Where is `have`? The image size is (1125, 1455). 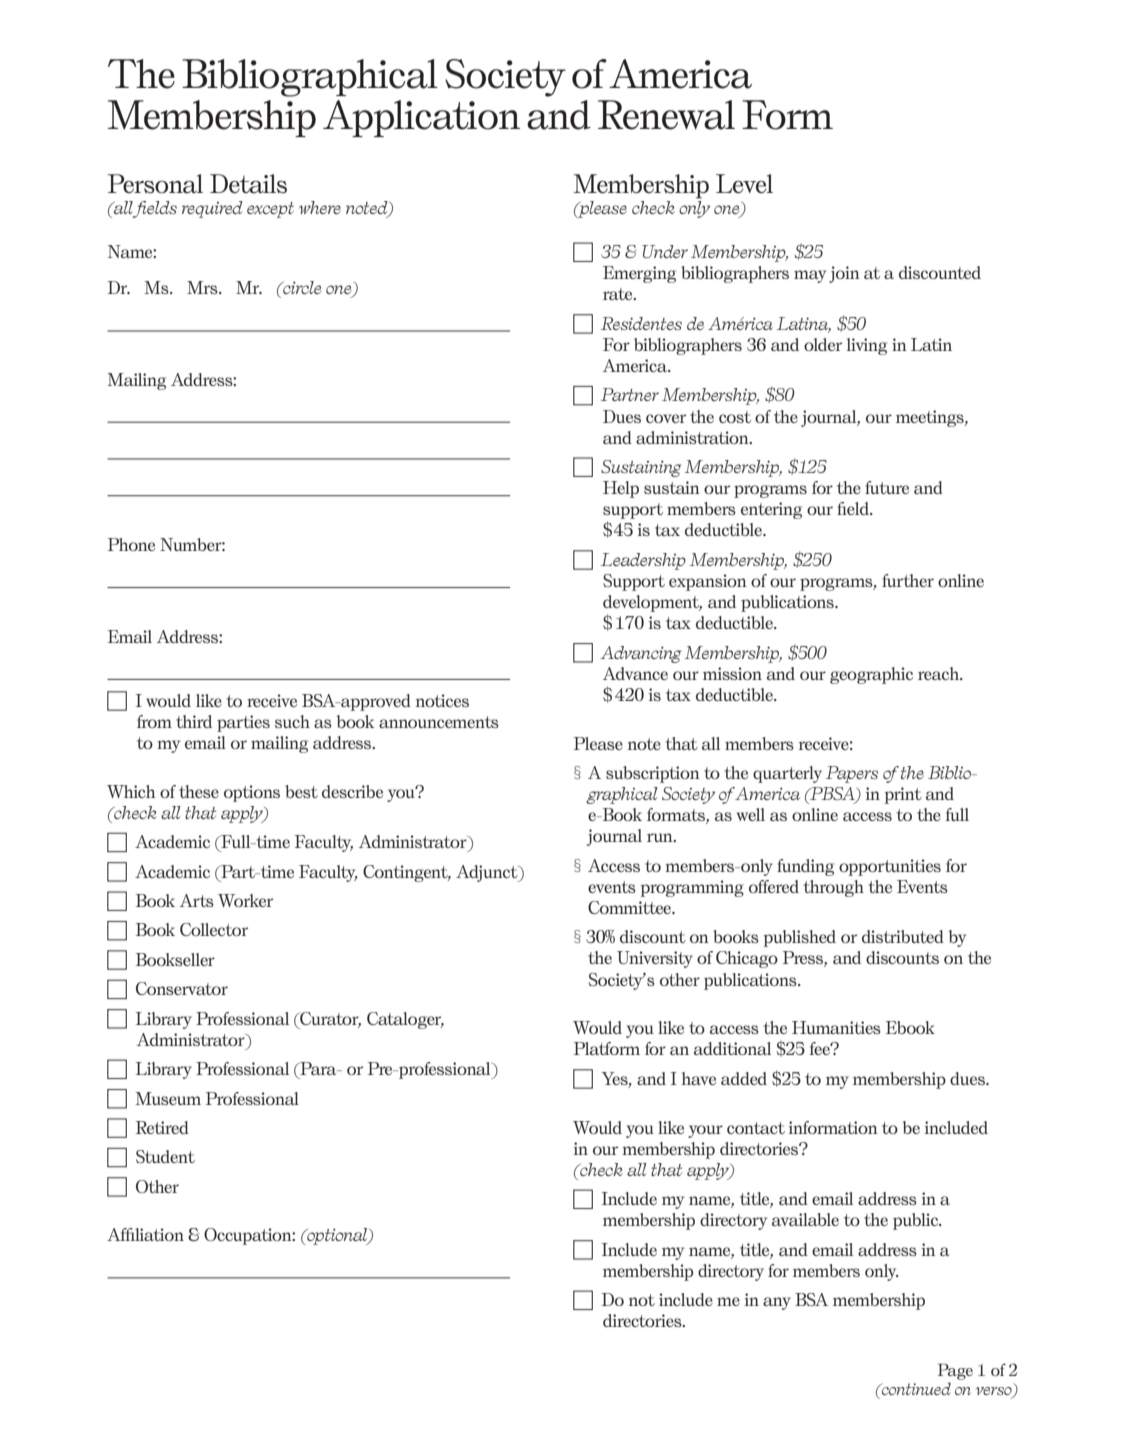
have is located at coordinates (699, 1078).
